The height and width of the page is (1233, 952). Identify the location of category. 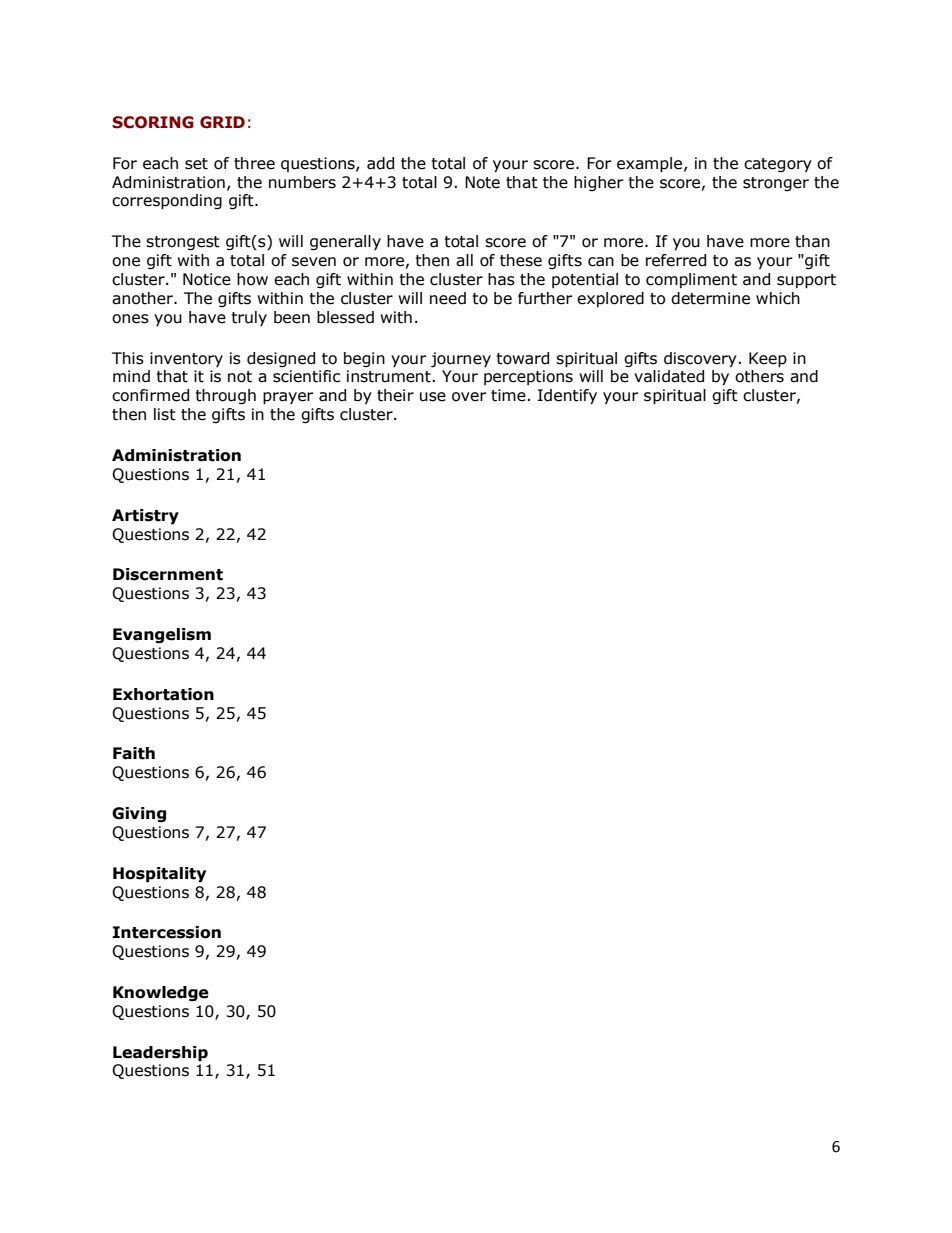
(778, 165).
